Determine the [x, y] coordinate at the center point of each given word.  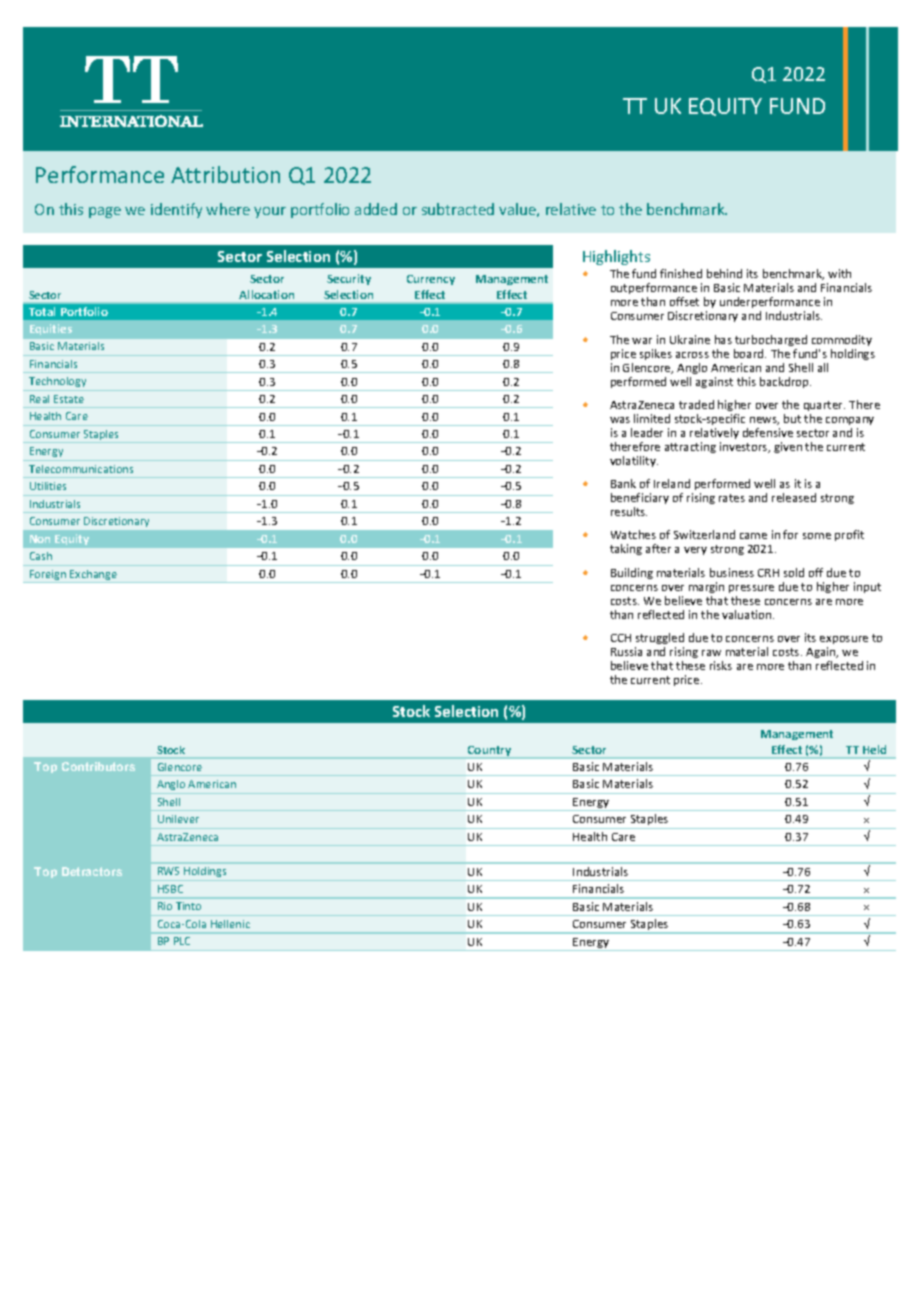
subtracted [458, 209]
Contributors [98, 766]
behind [724, 273]
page [105, 212]
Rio [165, 906]
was [620, 420]
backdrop [785, 382]
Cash [41, 556]
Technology [57, 382]
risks [721, 665]
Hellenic [230, 924]
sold [794, 572]
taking [626, 549]
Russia [626, 651]
